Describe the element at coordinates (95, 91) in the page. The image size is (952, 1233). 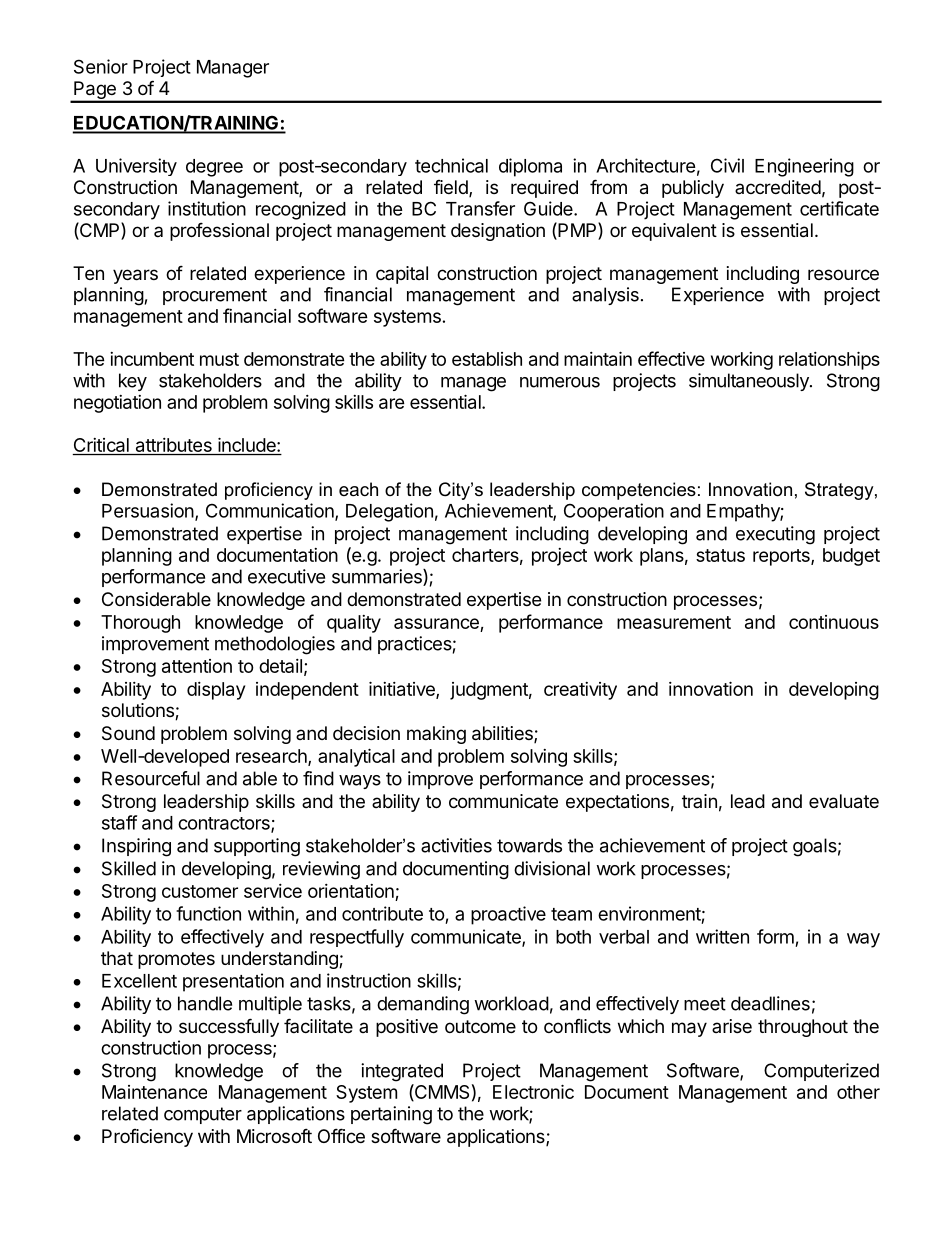
I see `Page` at that location.
